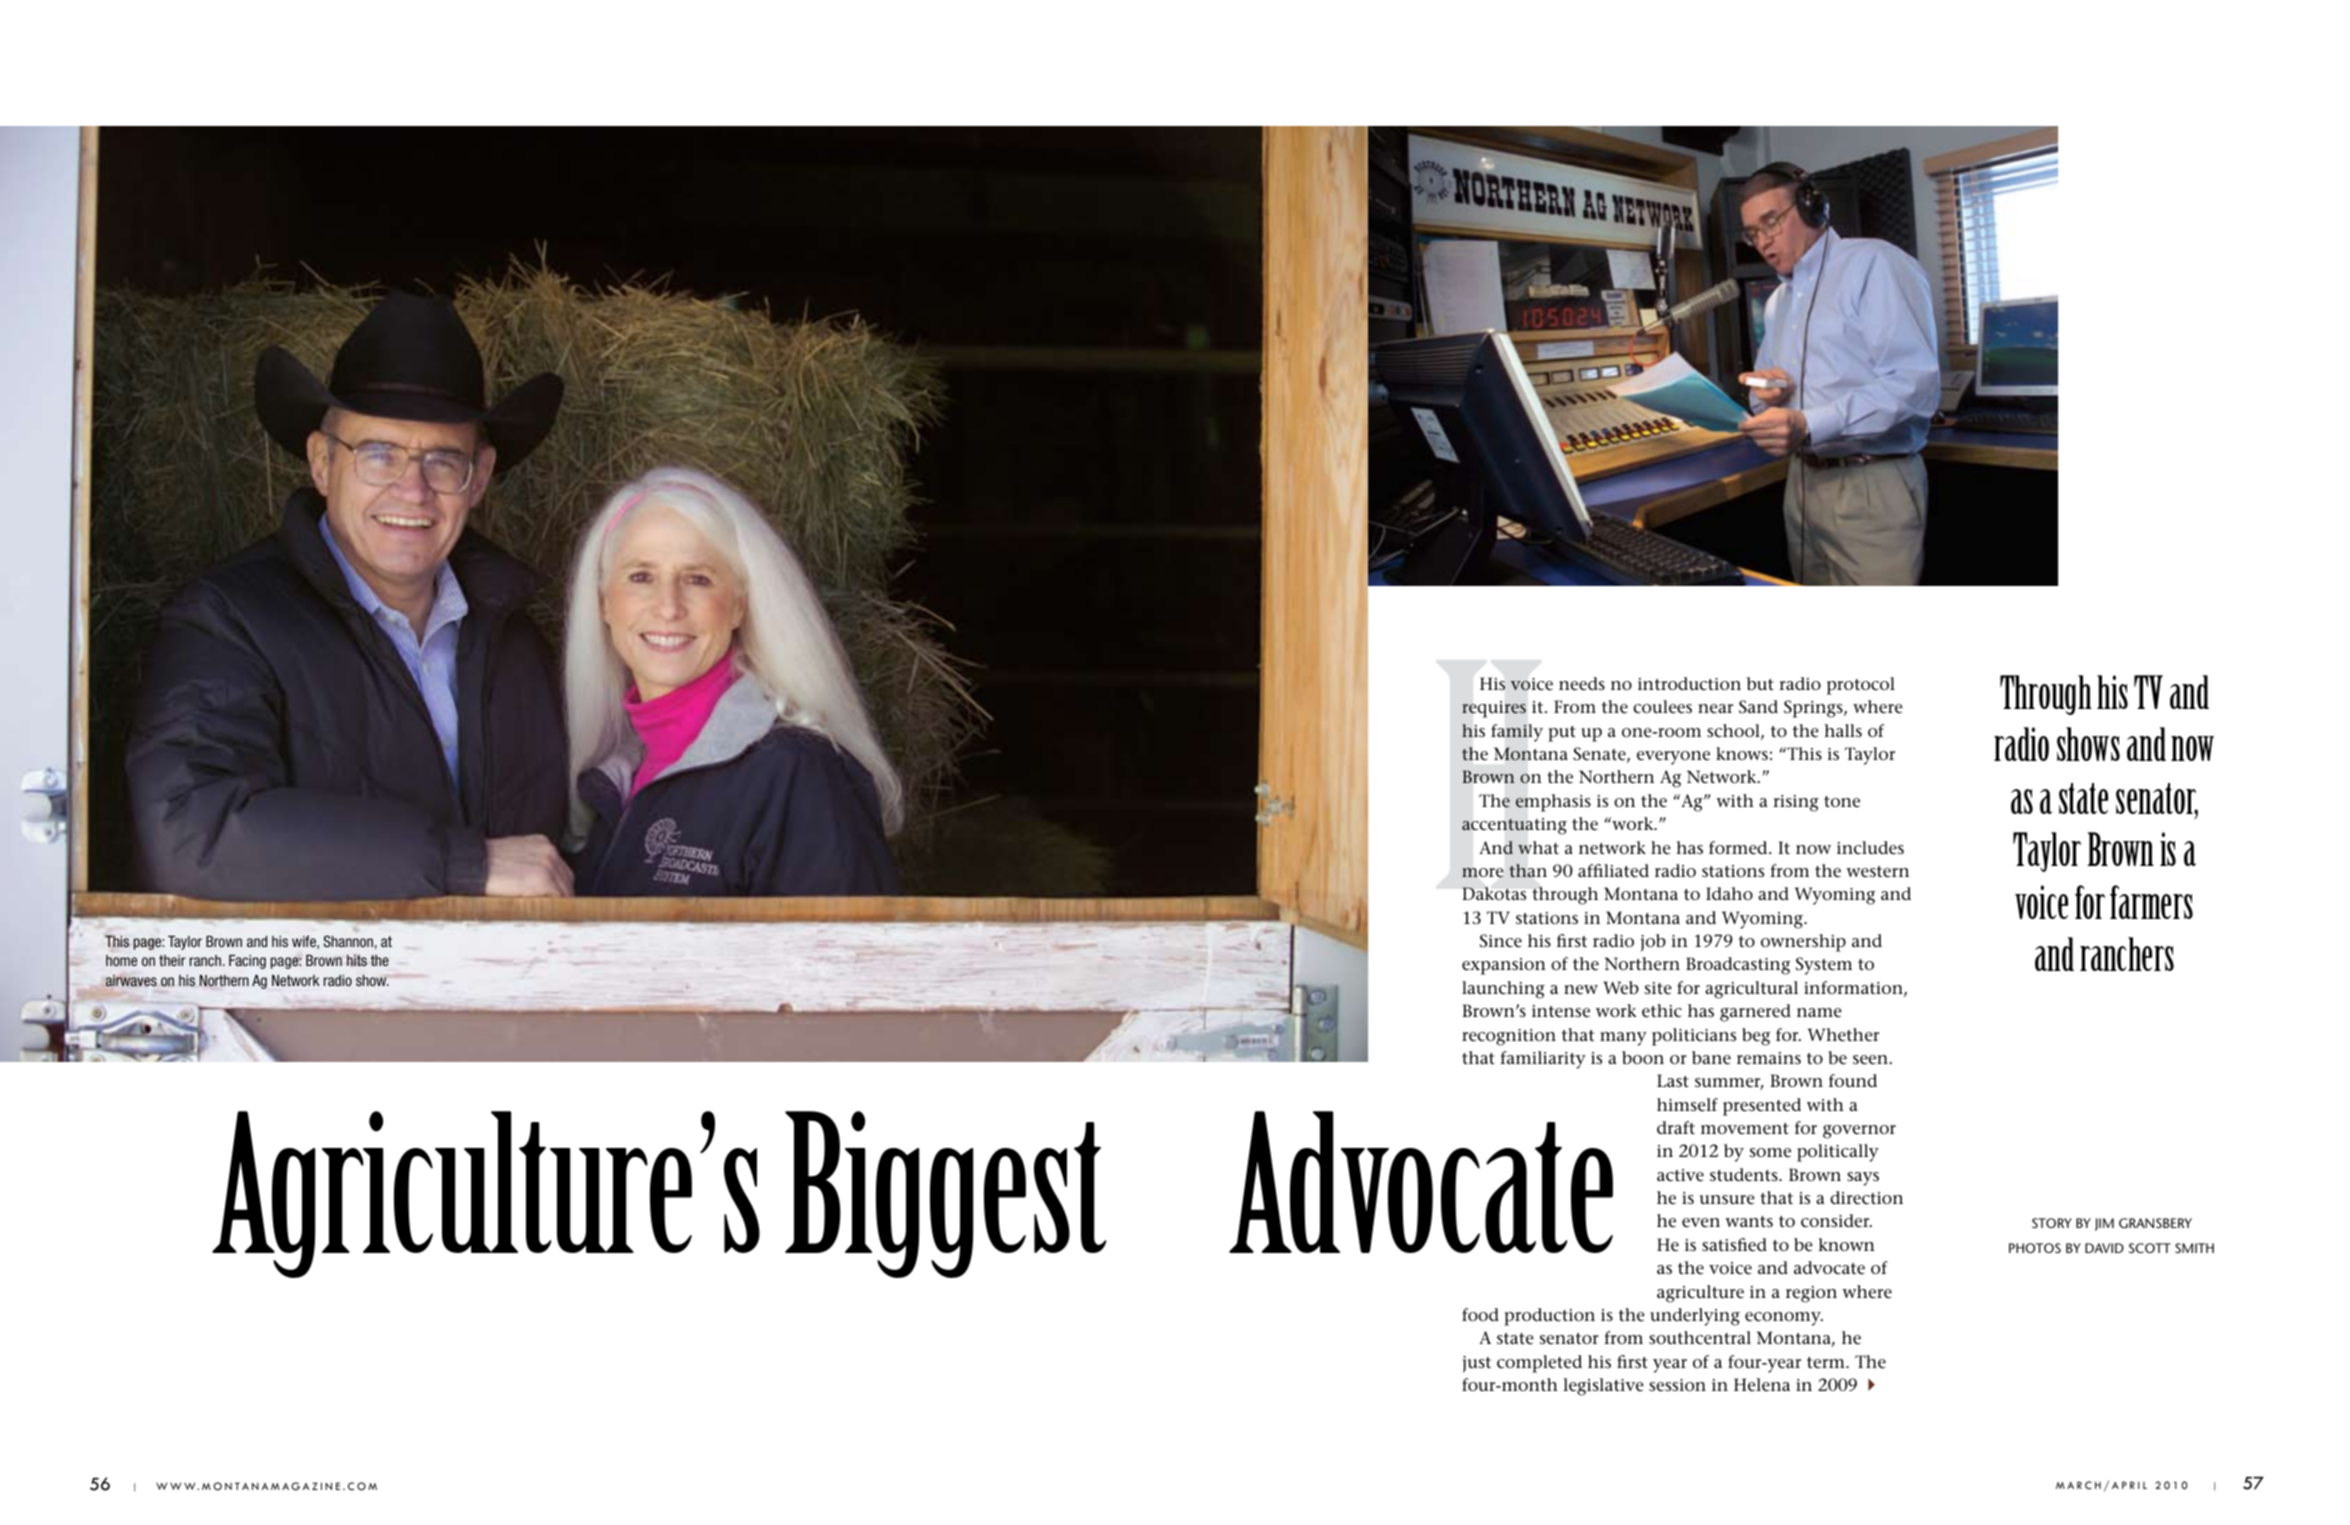 Image resolution: width=2350 pixels, height=1525 pixels. I want to click on Shannon, so click(348, 941).
